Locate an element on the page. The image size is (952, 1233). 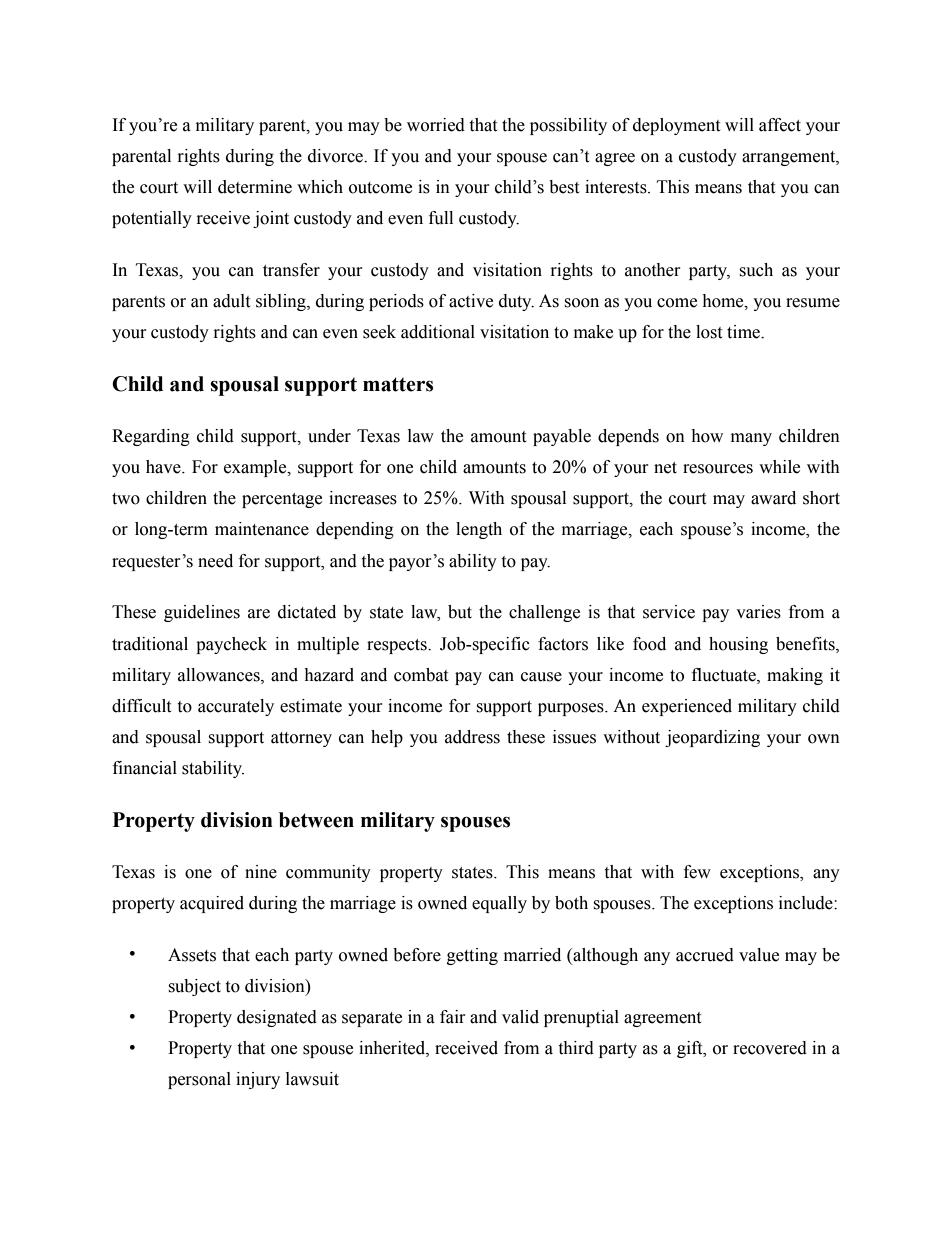
equally is located at coordinates (499, 904).
